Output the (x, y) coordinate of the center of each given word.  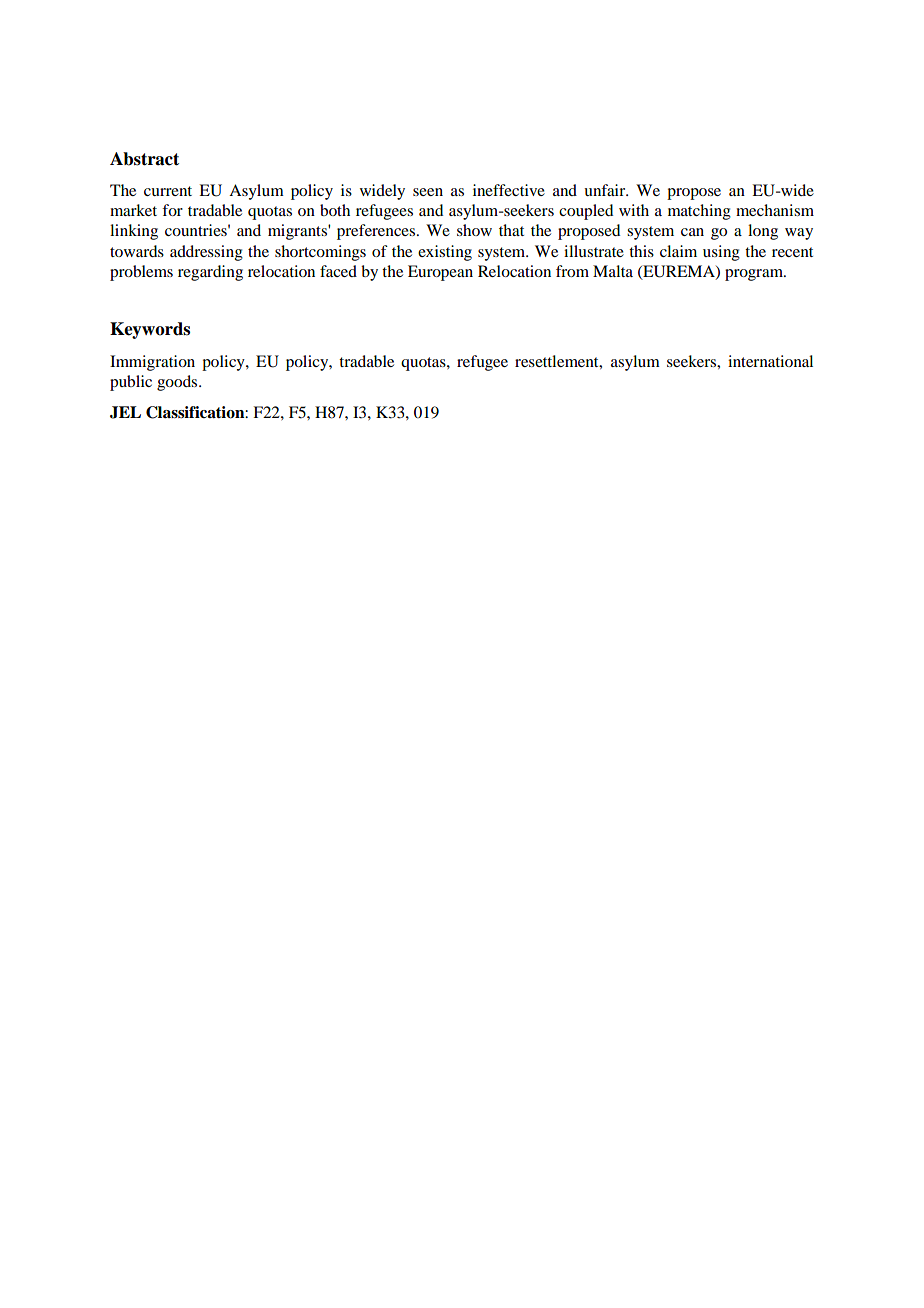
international (770, 361)
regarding (210, 273)
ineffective (509, 190)
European (440, 273)
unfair (606, 190)
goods (178, 383)
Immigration (152, 363)
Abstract (144, 159)
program (755, 275)
